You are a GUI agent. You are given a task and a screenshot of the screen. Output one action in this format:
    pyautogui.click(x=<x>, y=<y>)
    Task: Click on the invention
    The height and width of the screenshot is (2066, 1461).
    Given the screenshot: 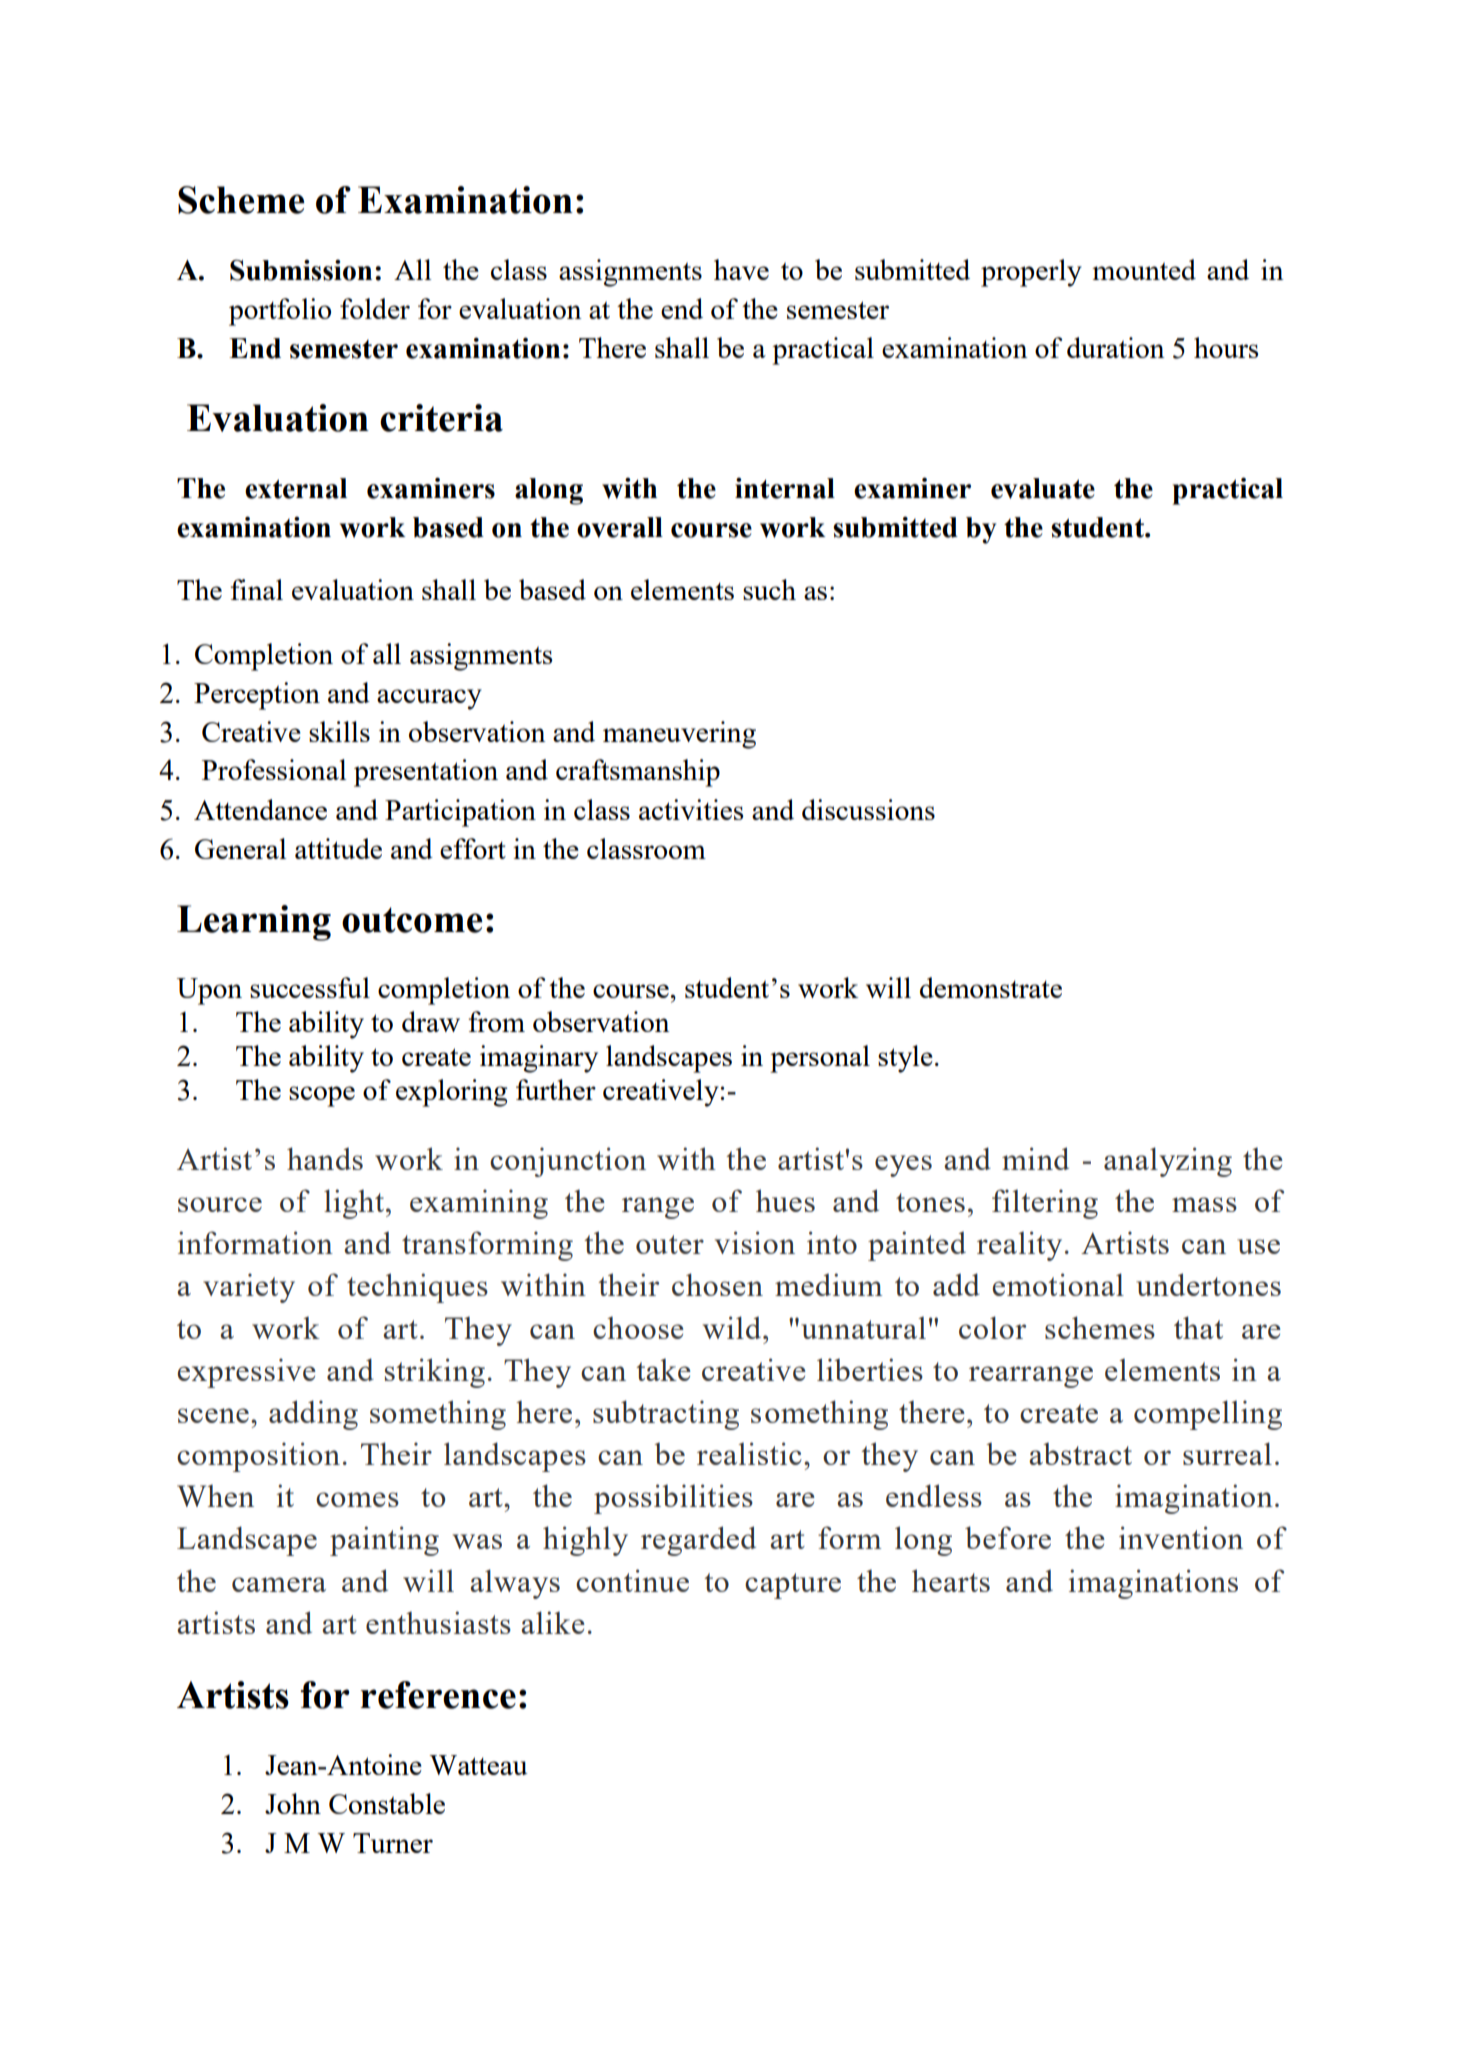 What is the action you would take?
    pyautogui.click(x=1181, y=1537)
